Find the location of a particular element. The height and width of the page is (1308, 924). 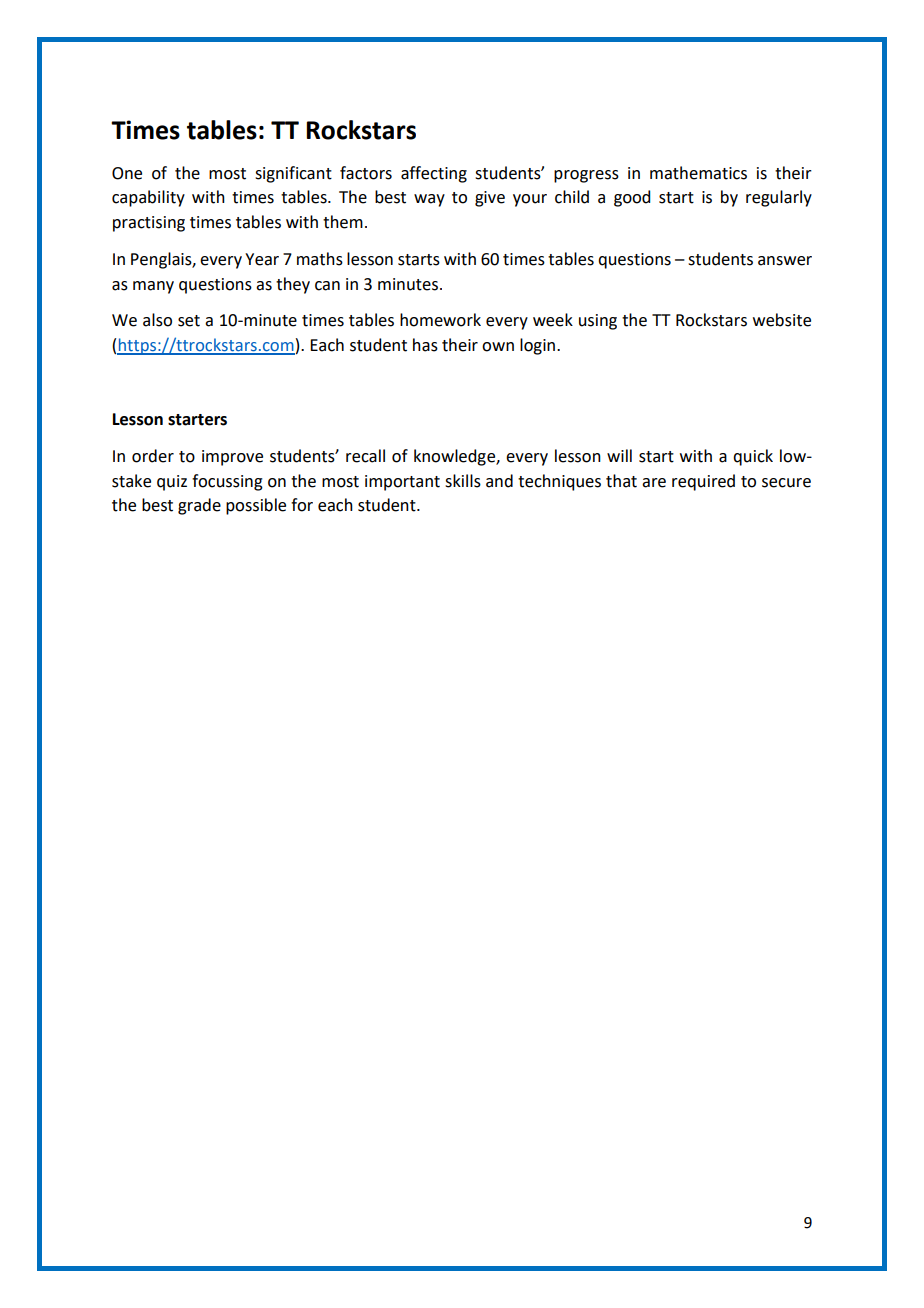

affecting is located at coordinates (434, 174).
